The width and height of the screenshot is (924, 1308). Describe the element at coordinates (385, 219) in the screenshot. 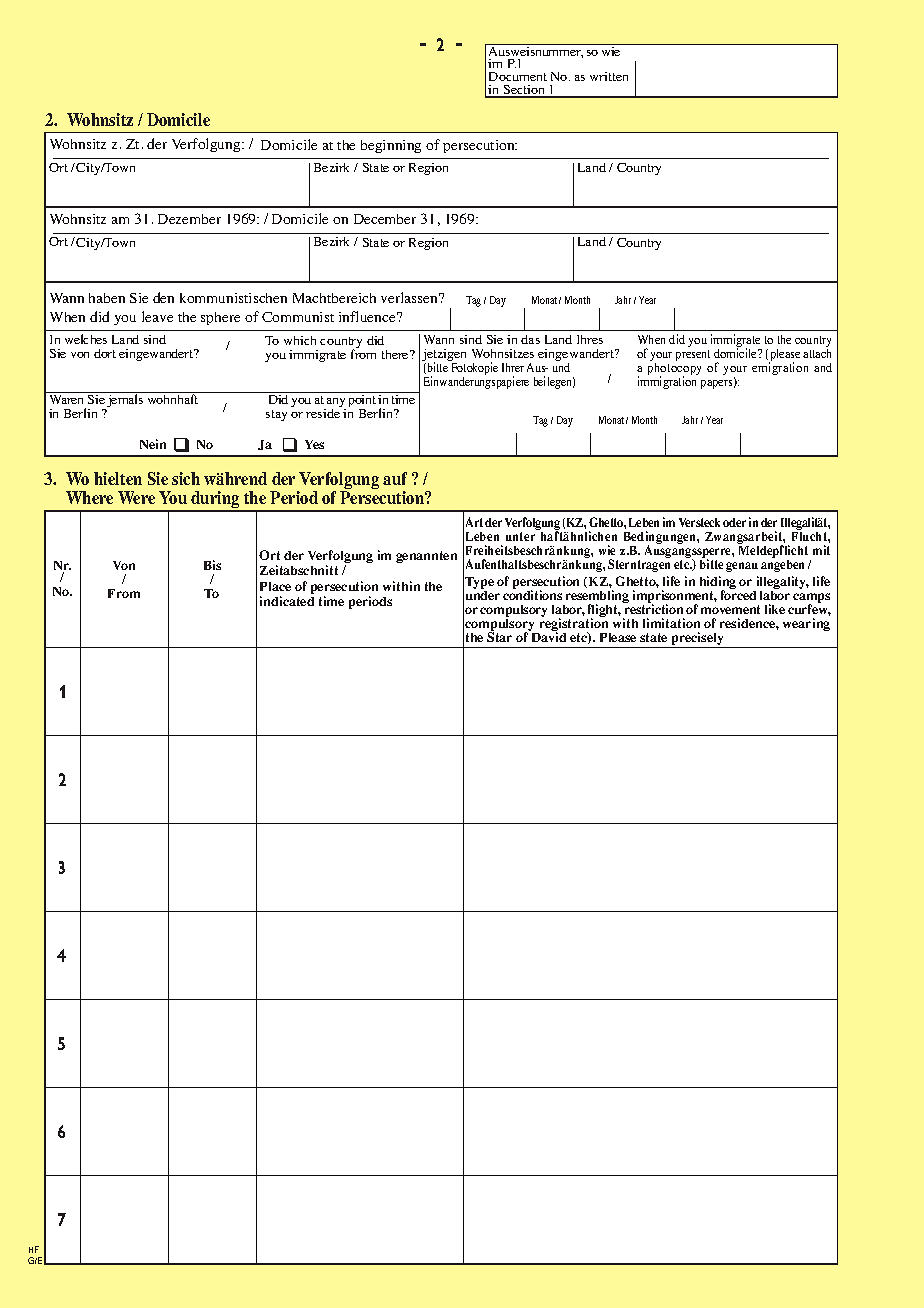

I see `December` at that location.
